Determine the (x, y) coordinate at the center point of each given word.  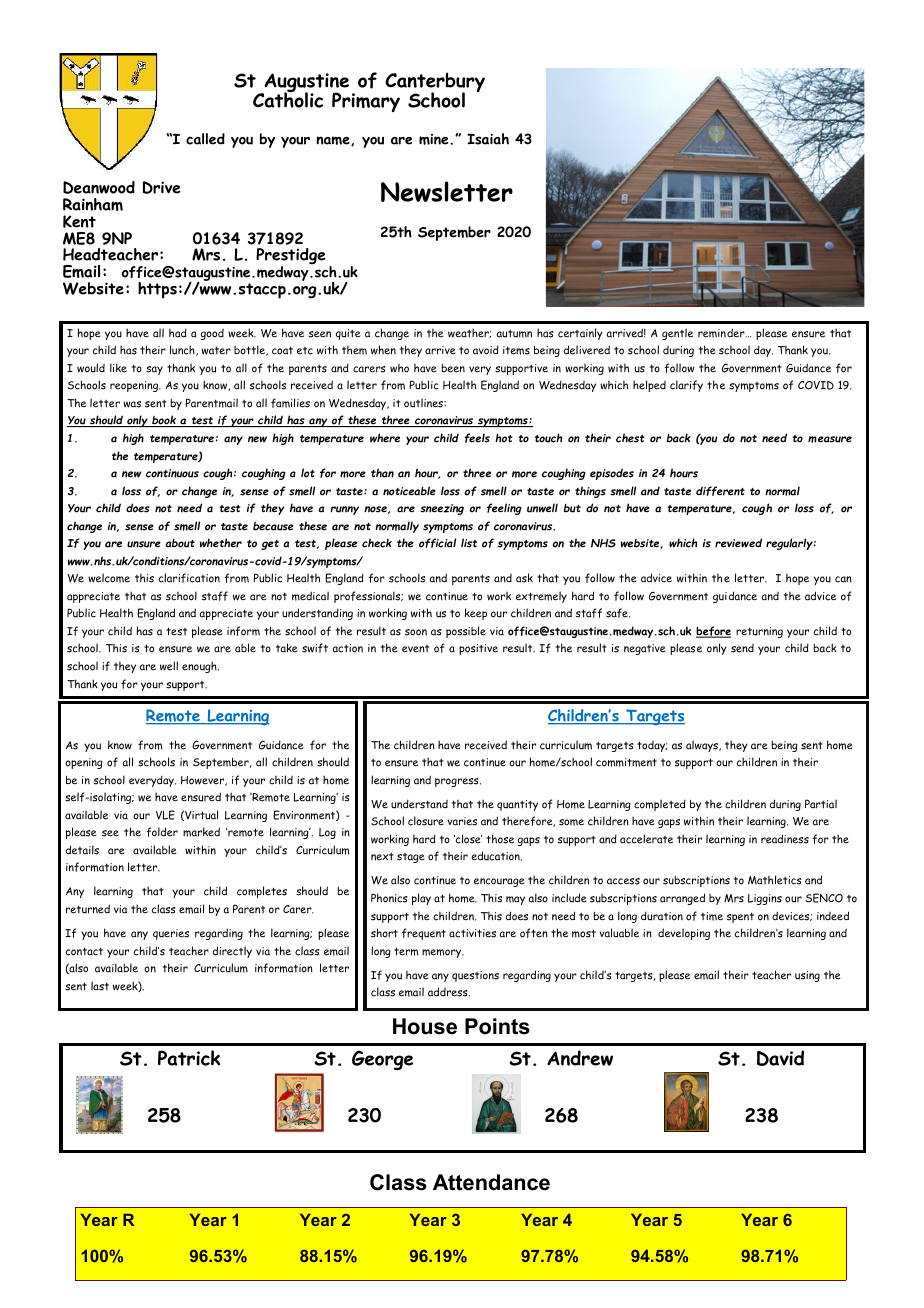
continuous (172, 473)
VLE (165, 815)
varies (462, 821)
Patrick (189, 1058)
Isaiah (488, 139)
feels (477, 438)
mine (435, 139)
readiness (785, 839)
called (205, 139)
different (720, 491)
